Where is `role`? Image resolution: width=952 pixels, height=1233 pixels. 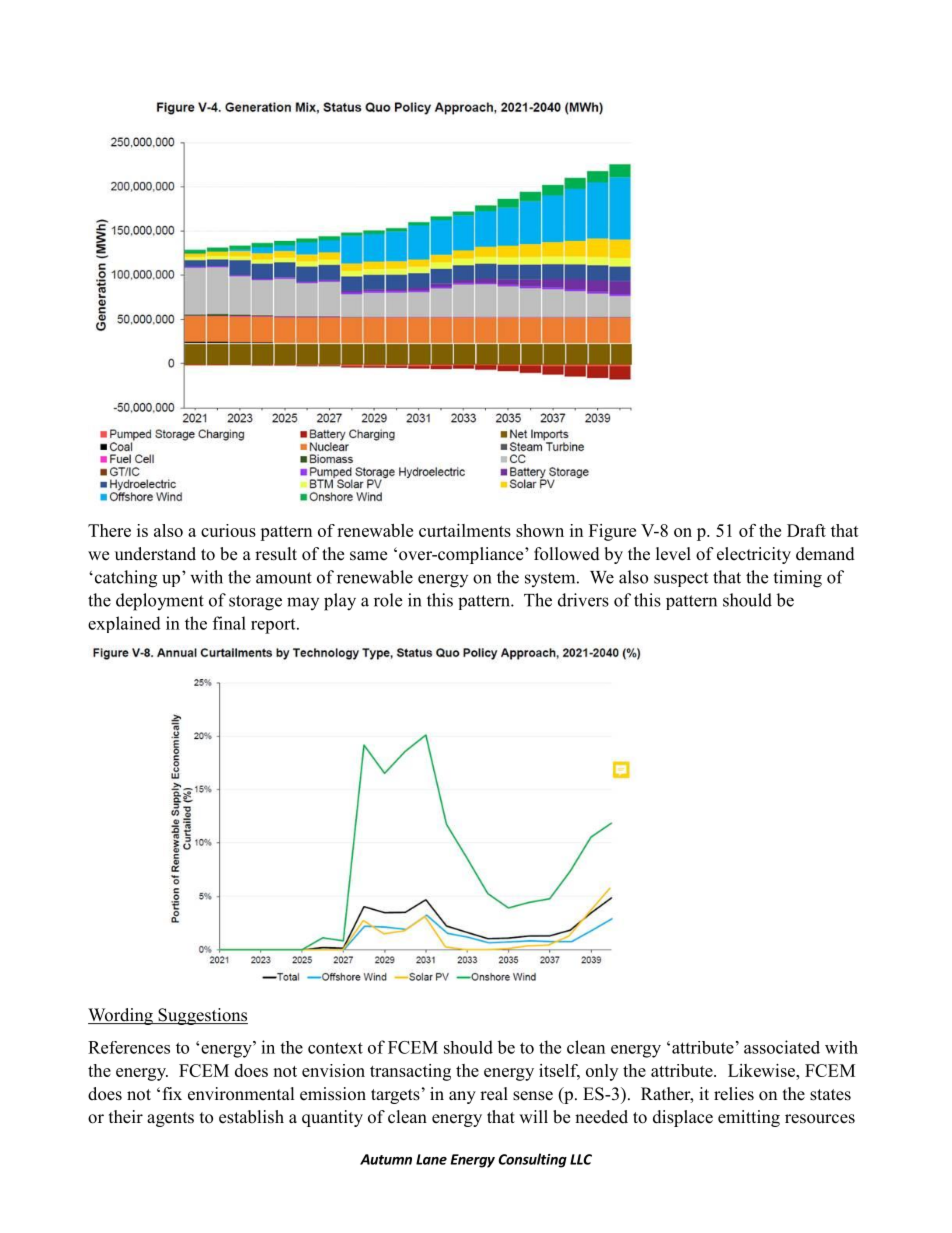 role is located at coordinates (388, 600).
